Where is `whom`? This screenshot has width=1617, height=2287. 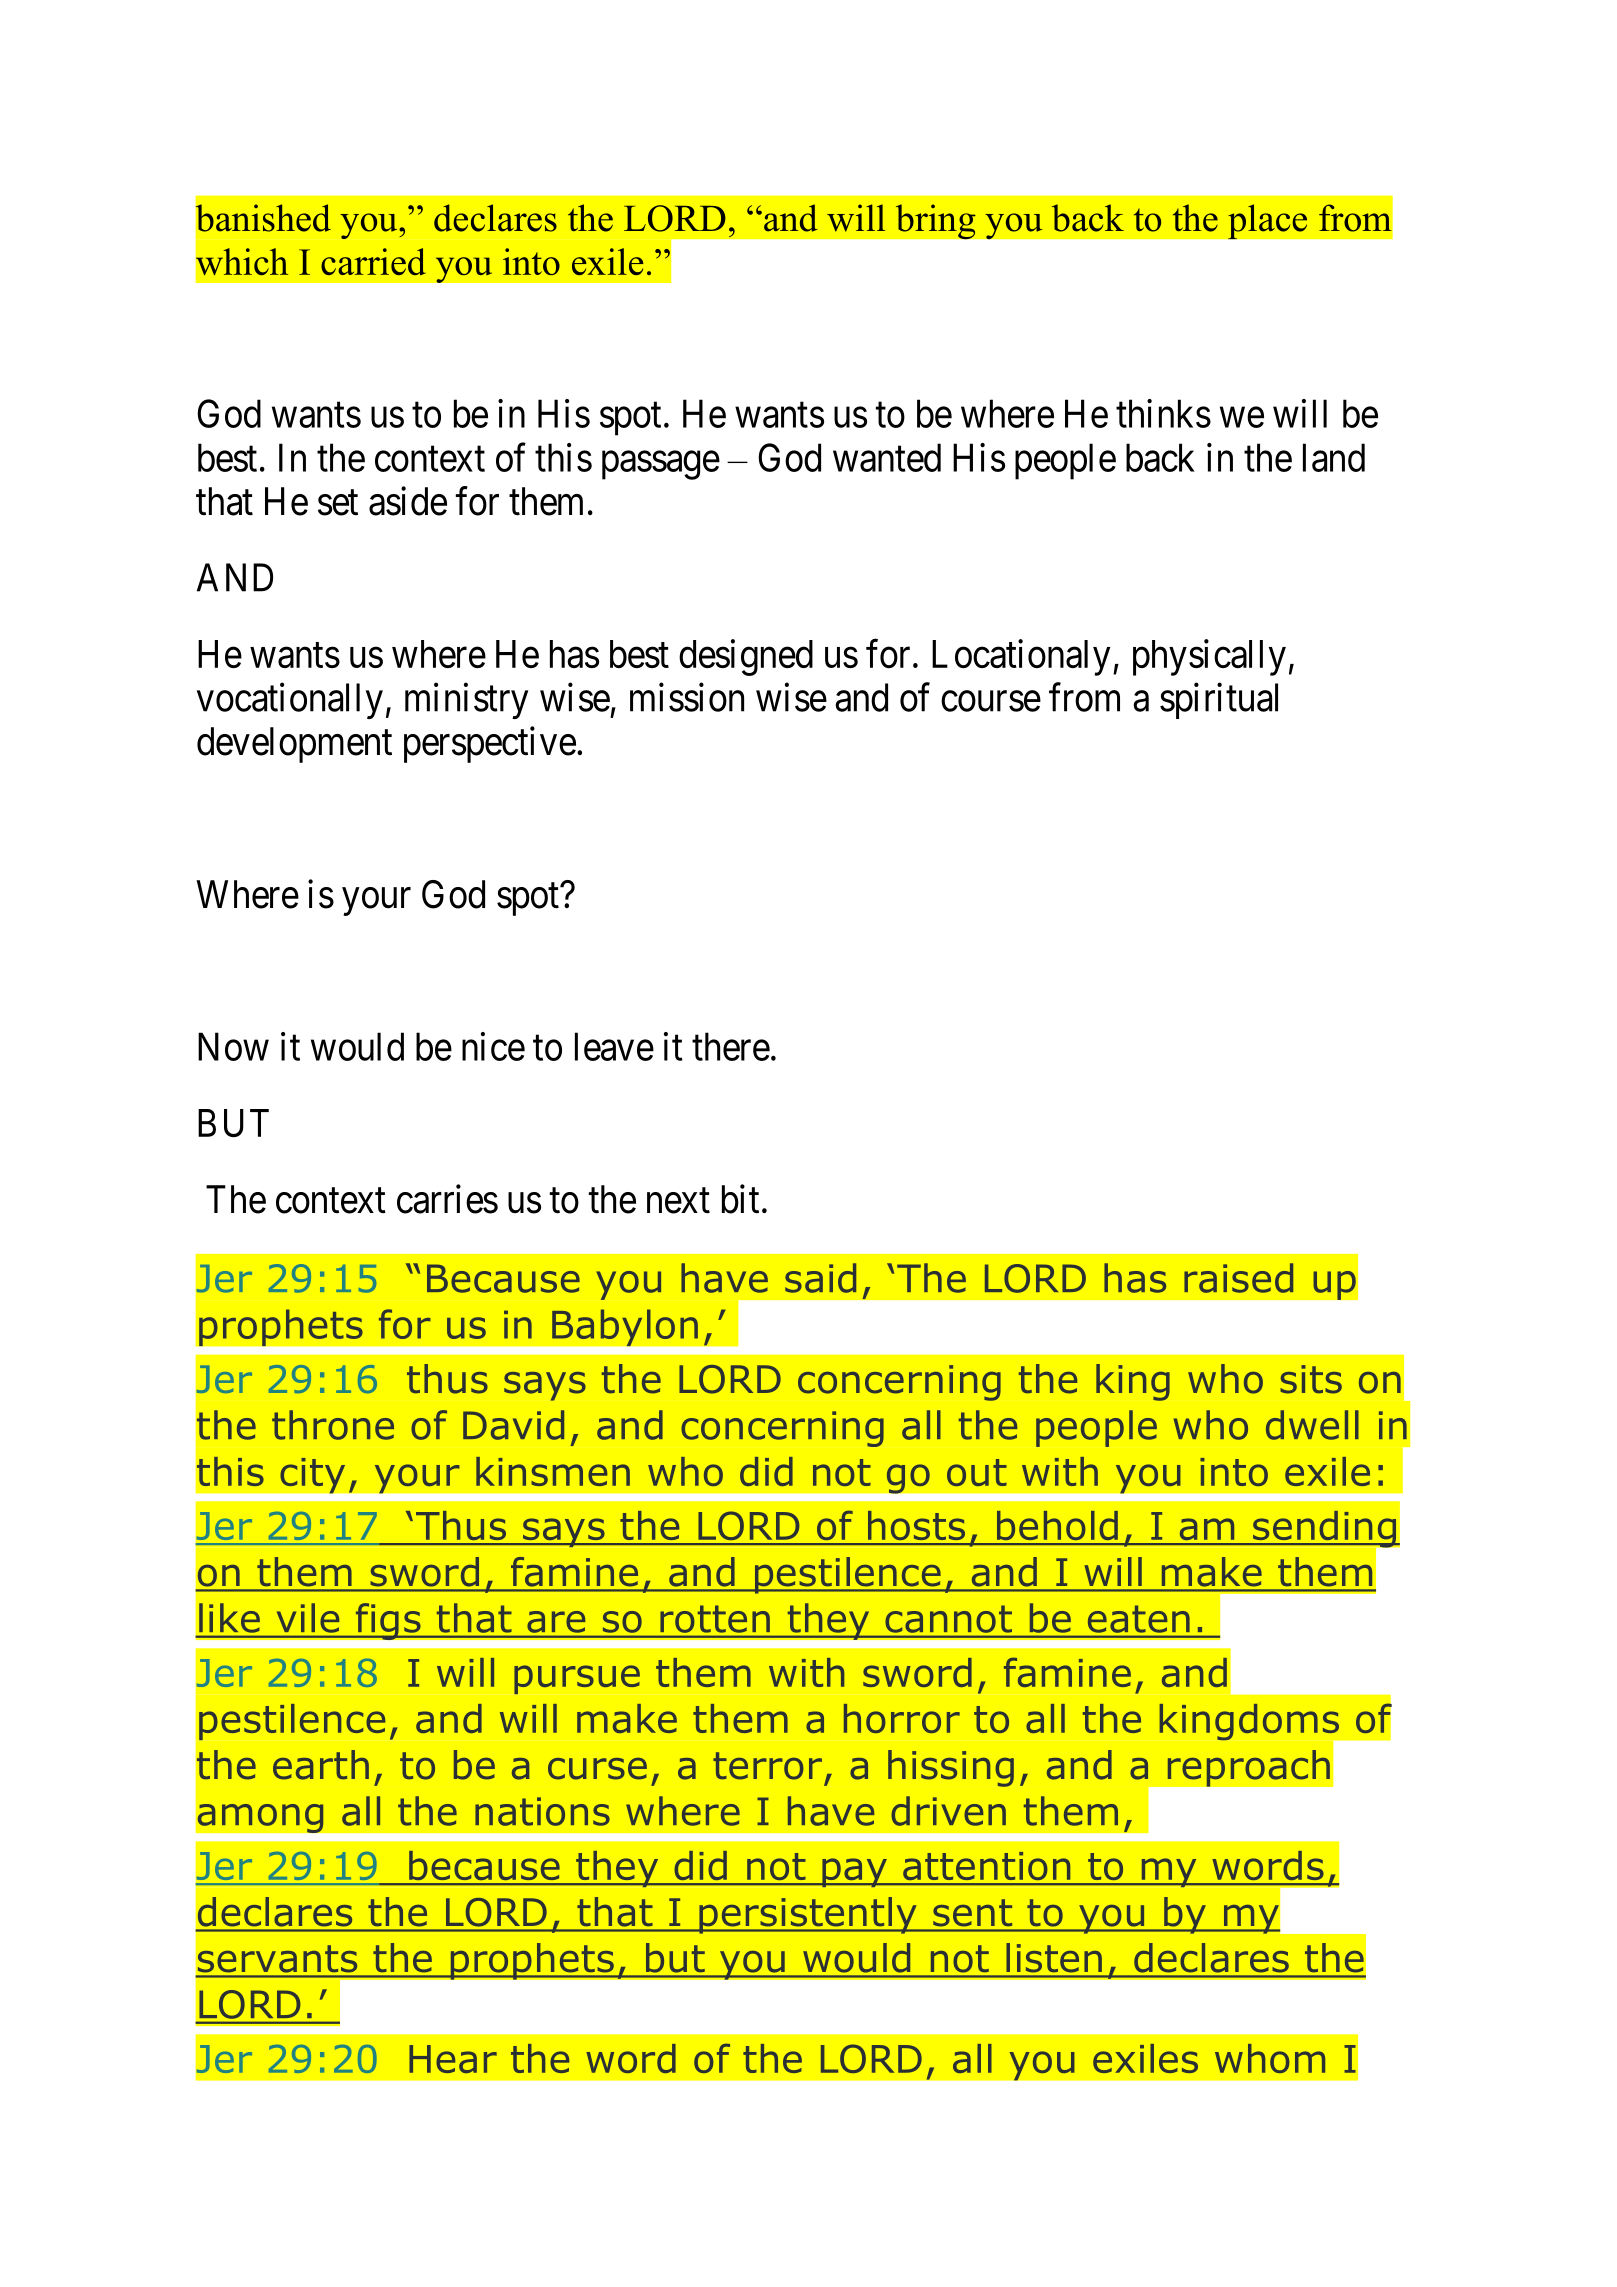 whom is located at coordinates (1270, 2058).
